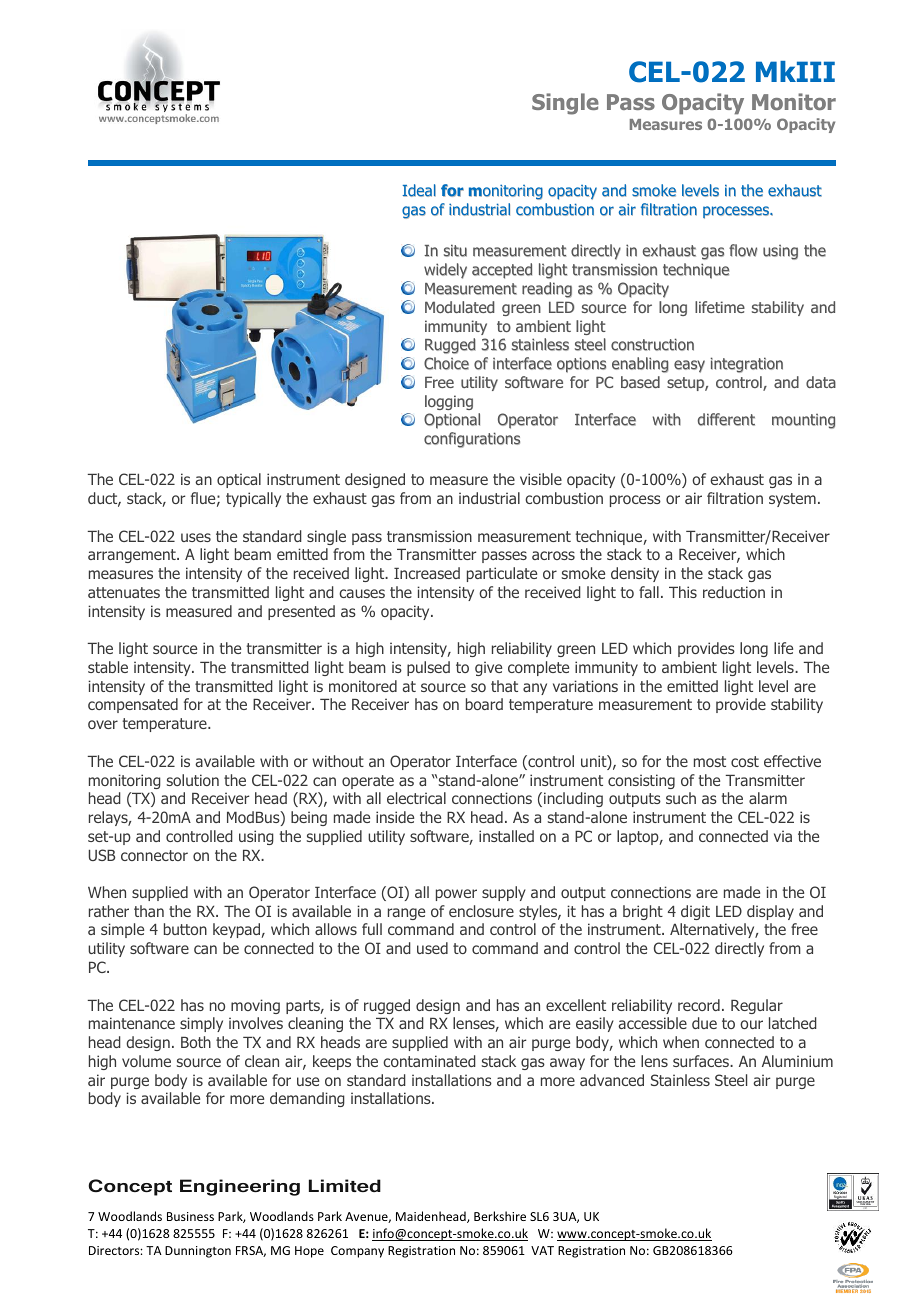 Image resolution: width=924 pixels, height=1308 pixels. What do you see at coordinates (541, 479) in the screenshot?
I see `visible` at bounding box center [541, 479].
